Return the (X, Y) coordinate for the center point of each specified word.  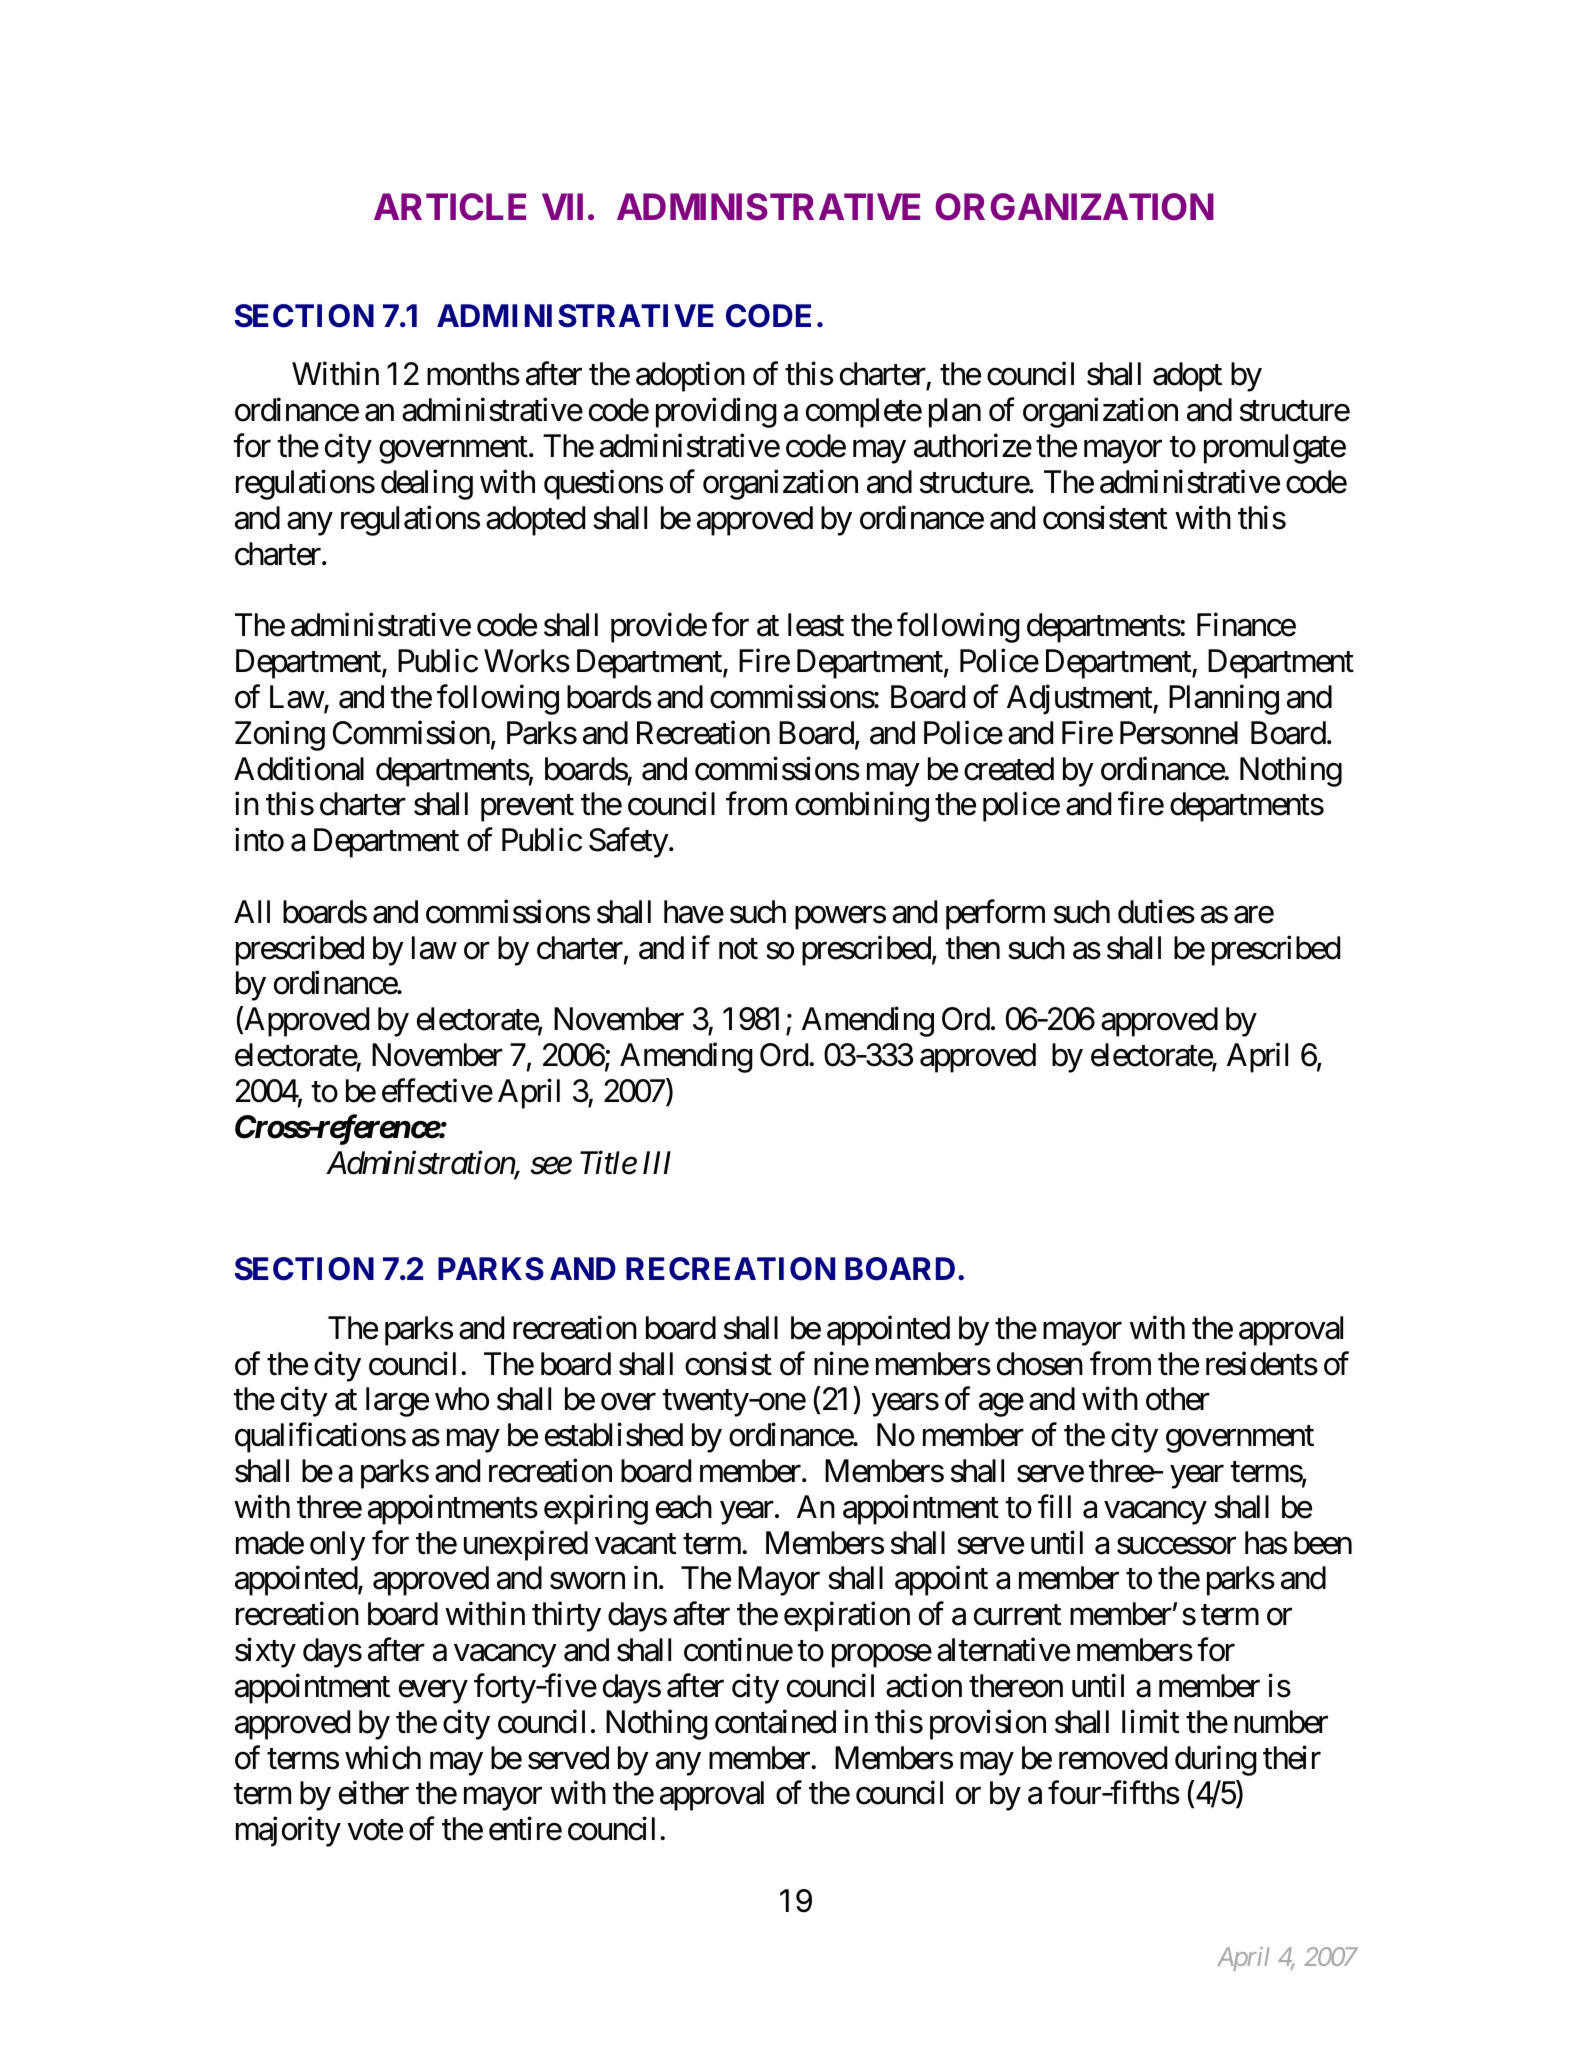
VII (562, 206)
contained (775, 1722)
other (1178, 1399)
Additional (299, 768)
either (374, 1793)
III (657, 1162)
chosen (1040, 1364)
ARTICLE (450, 207)
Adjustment (1080, 700)
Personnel (1179, 733)
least (816, 625)
